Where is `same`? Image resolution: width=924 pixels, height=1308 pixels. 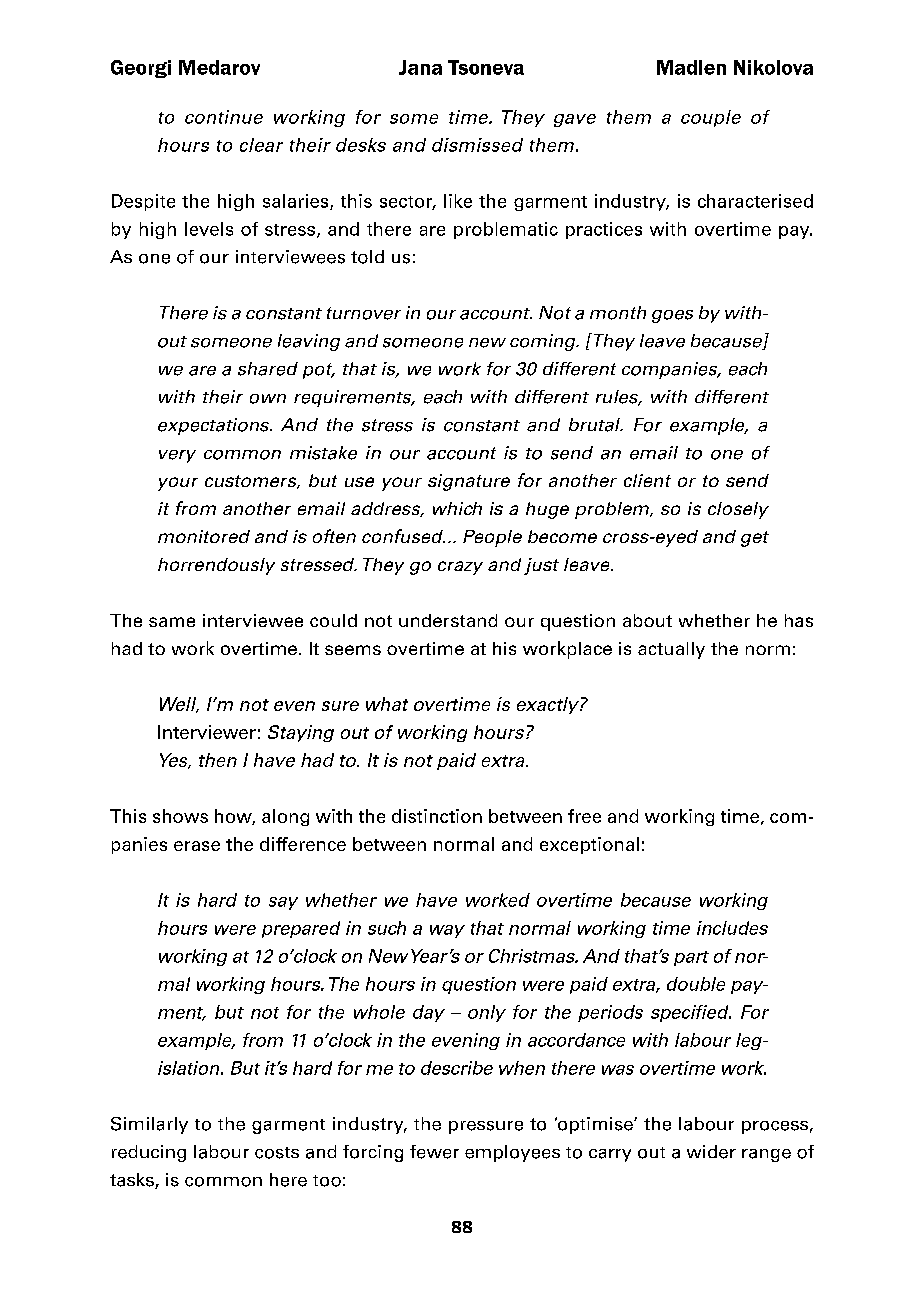 same is located at coordinates (172, 622).
